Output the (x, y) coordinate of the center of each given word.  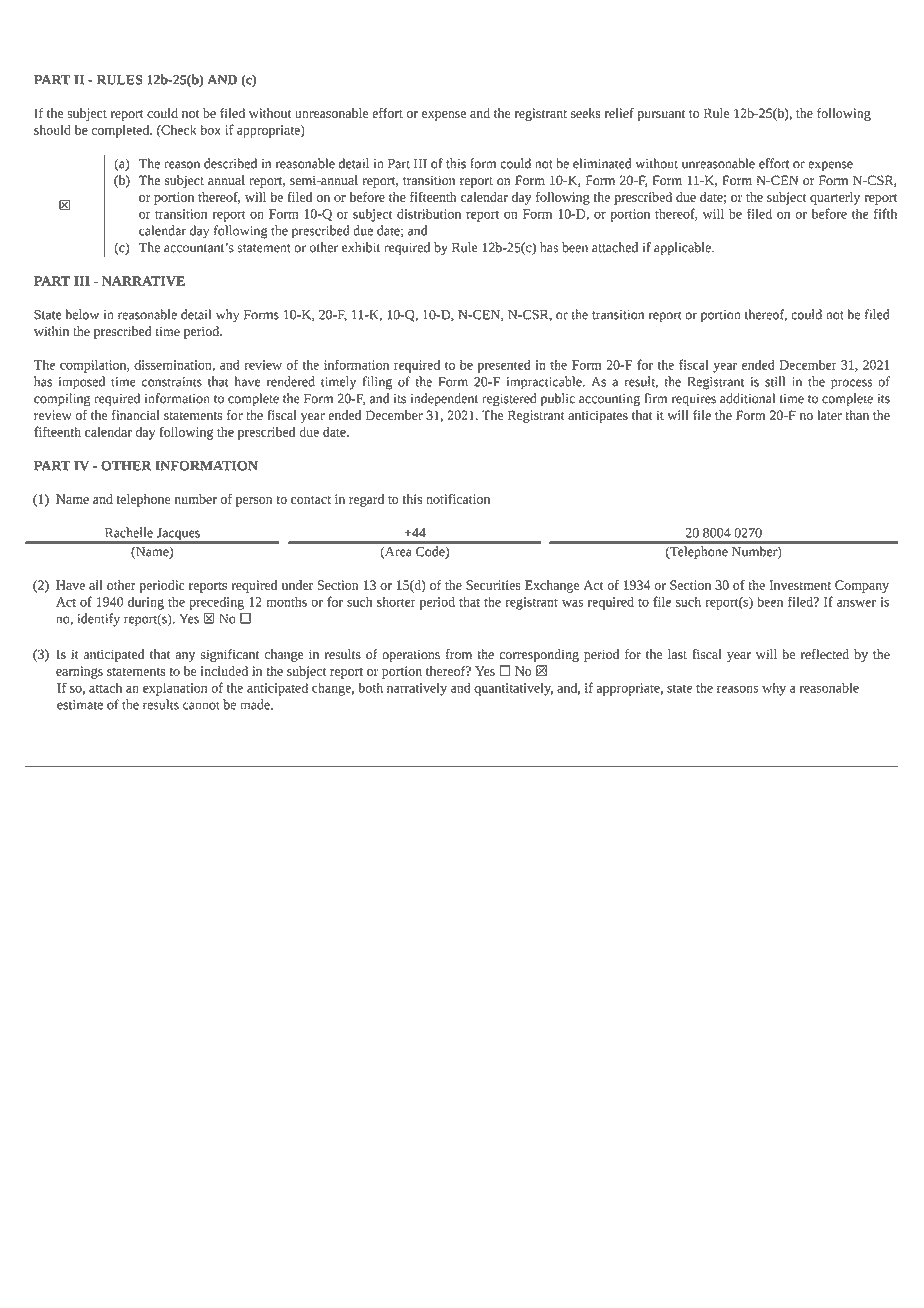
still (775, 381)
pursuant (661, 115)
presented (504, 366)
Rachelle (129, 532)
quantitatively (513, 689)
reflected (825, 654)
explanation (175, 689)
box (211, 130)
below (82, 314)
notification (458, 499)
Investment (800, 585)
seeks (586, 113)
